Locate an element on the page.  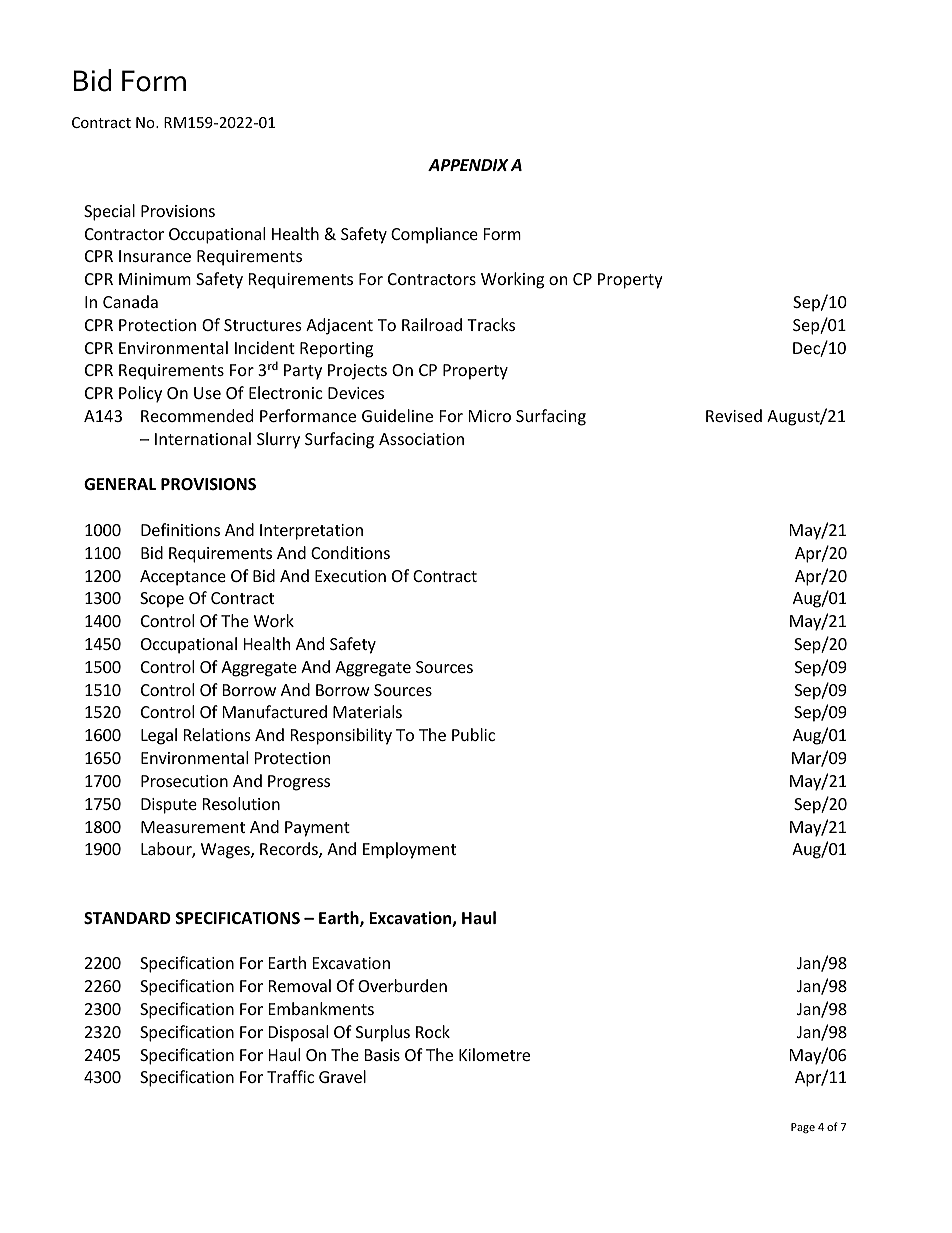
Special is located at coordinates (109, 212).
